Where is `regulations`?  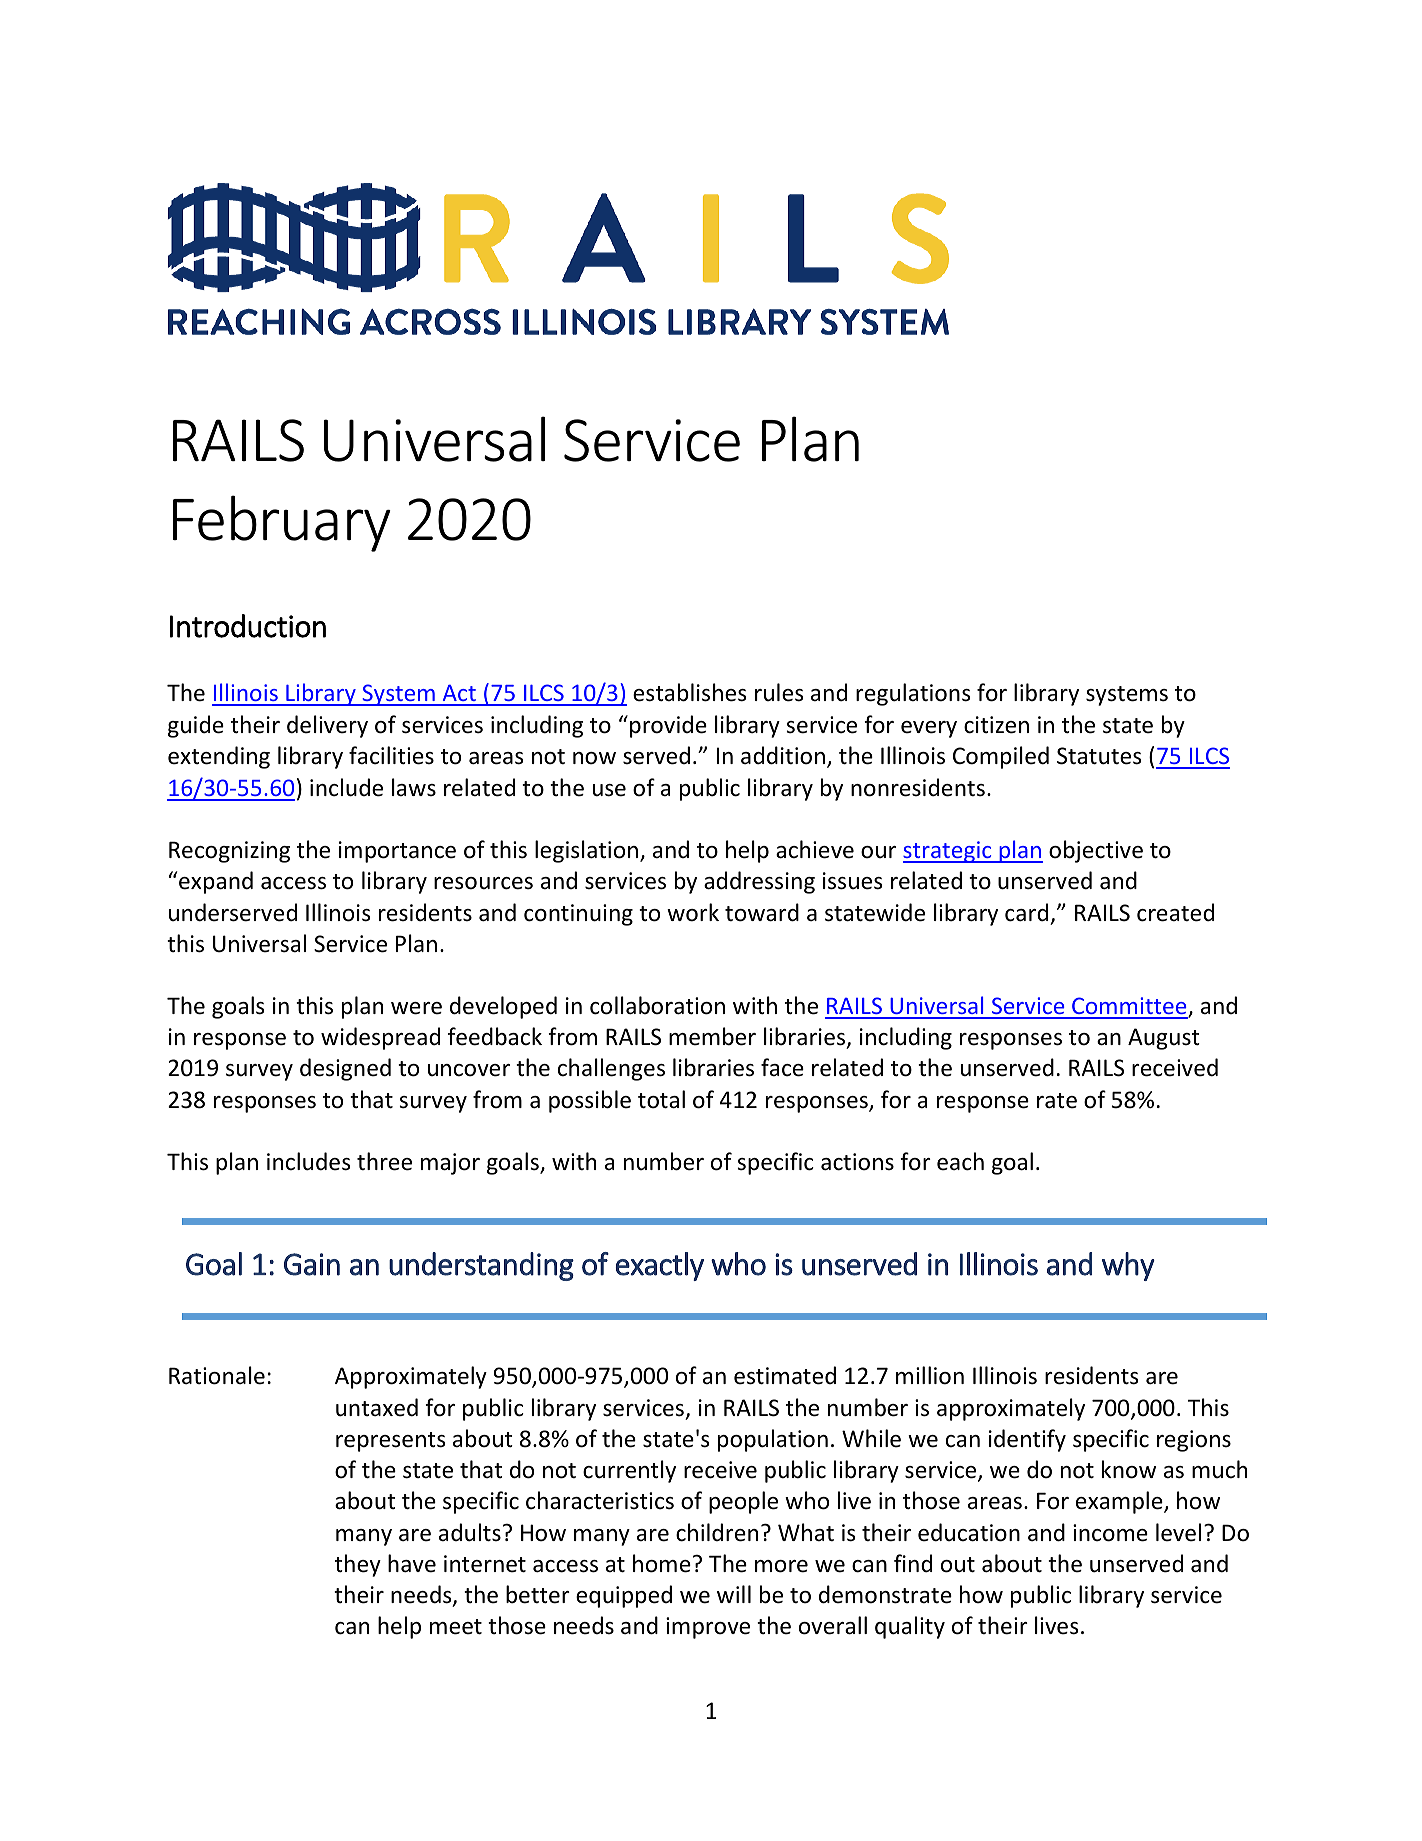 regulations is located at coordinates (913, 694).
